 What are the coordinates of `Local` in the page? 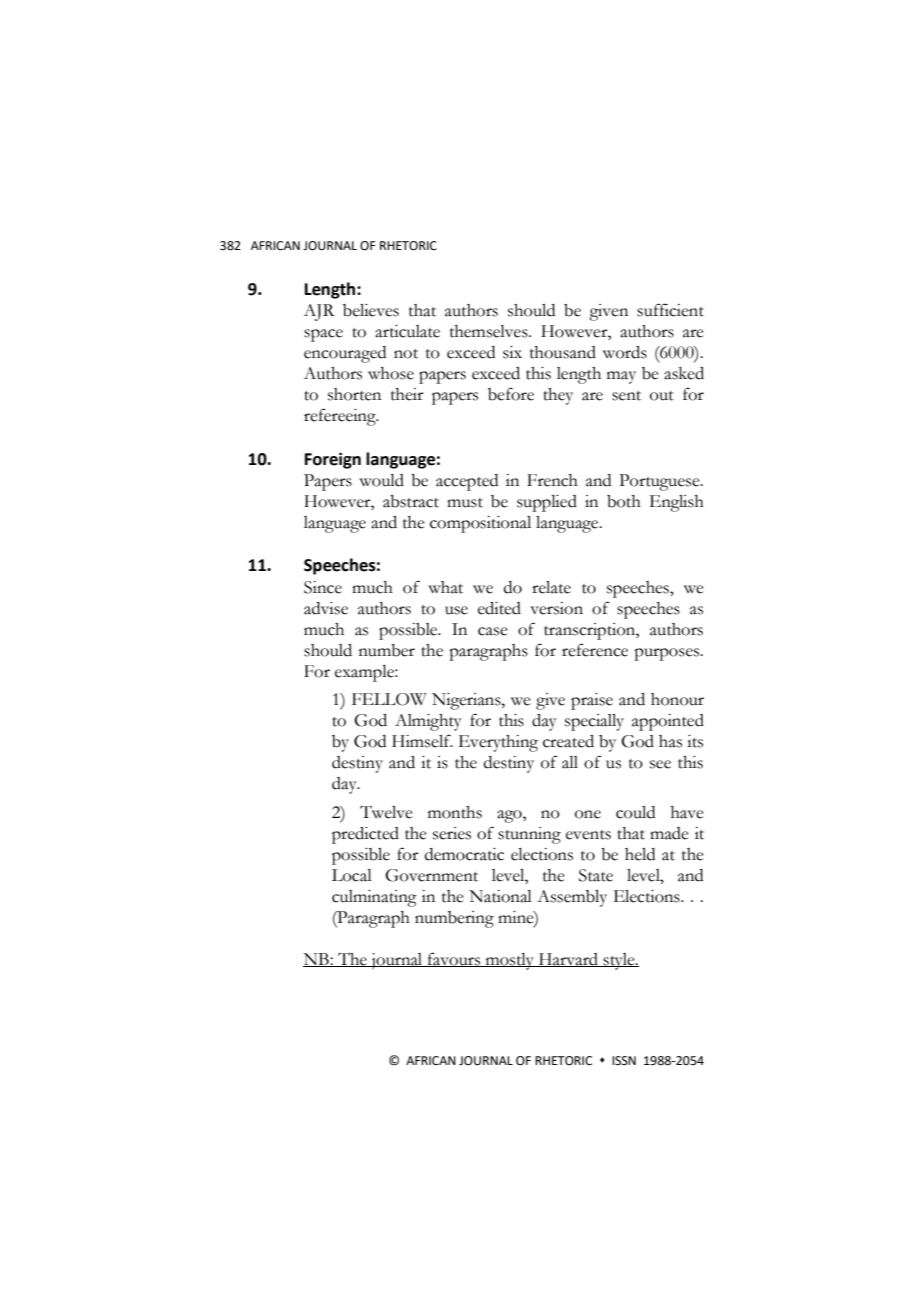 It's located at (352, 875).
